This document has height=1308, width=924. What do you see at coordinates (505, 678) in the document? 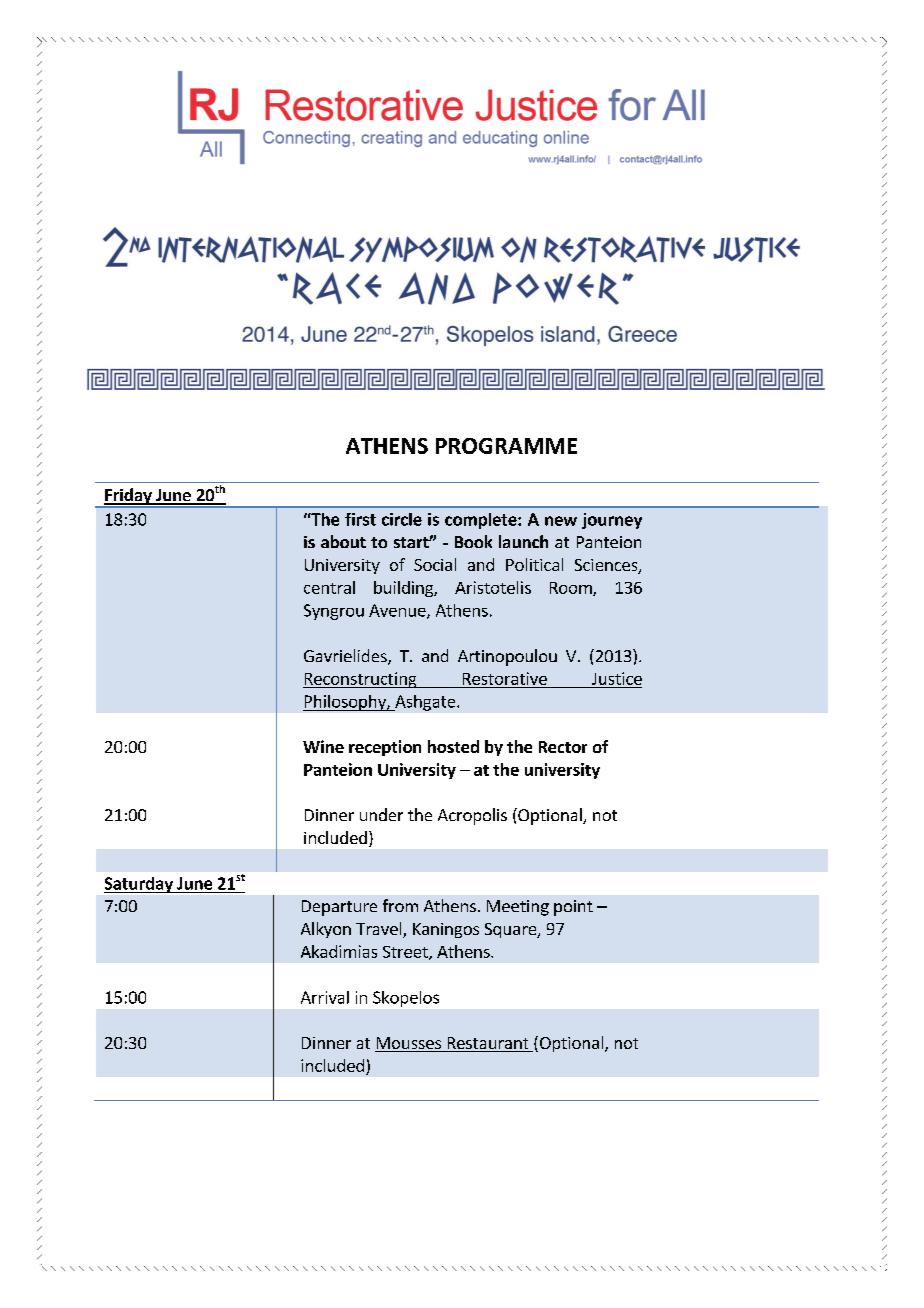
I see `Restorative` at bounding box center [505, 678].
